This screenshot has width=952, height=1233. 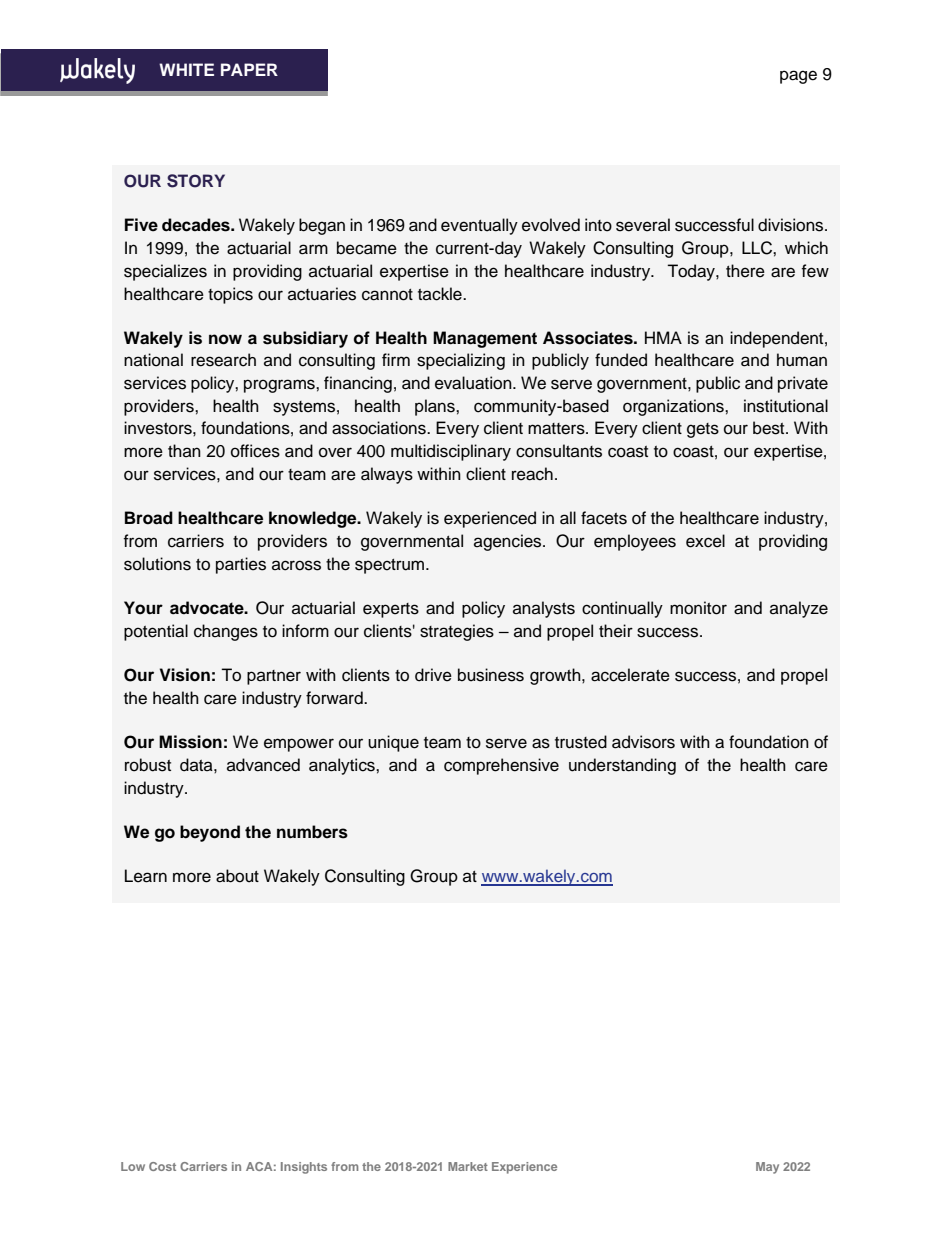 What do you see at coordinates (184, 450) in the screenshot?
I see `than` at bounding box center [184, 450].
